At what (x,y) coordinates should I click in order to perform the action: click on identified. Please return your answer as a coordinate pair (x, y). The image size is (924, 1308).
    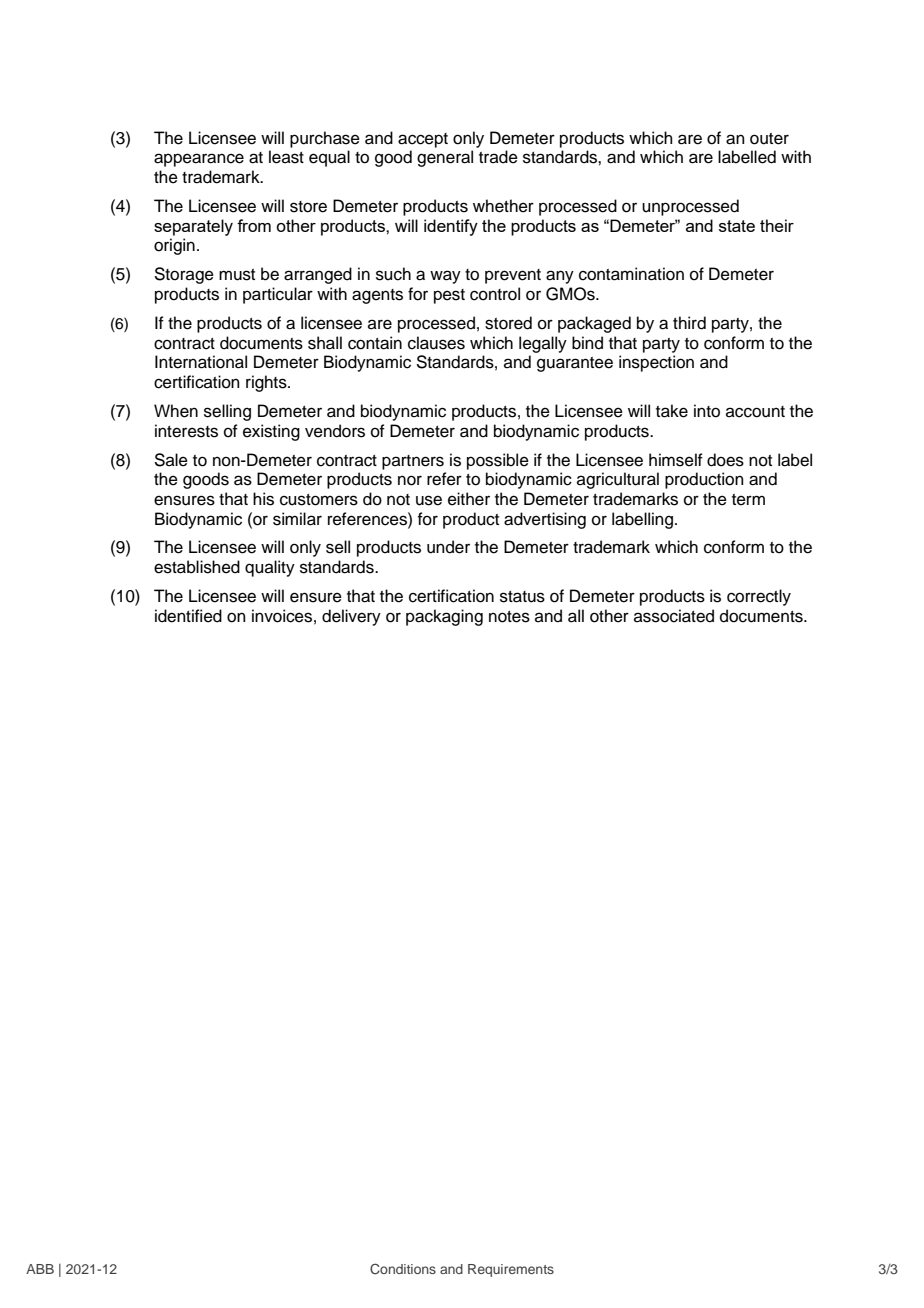
    Looking at the image, I should click on (188, 616).
